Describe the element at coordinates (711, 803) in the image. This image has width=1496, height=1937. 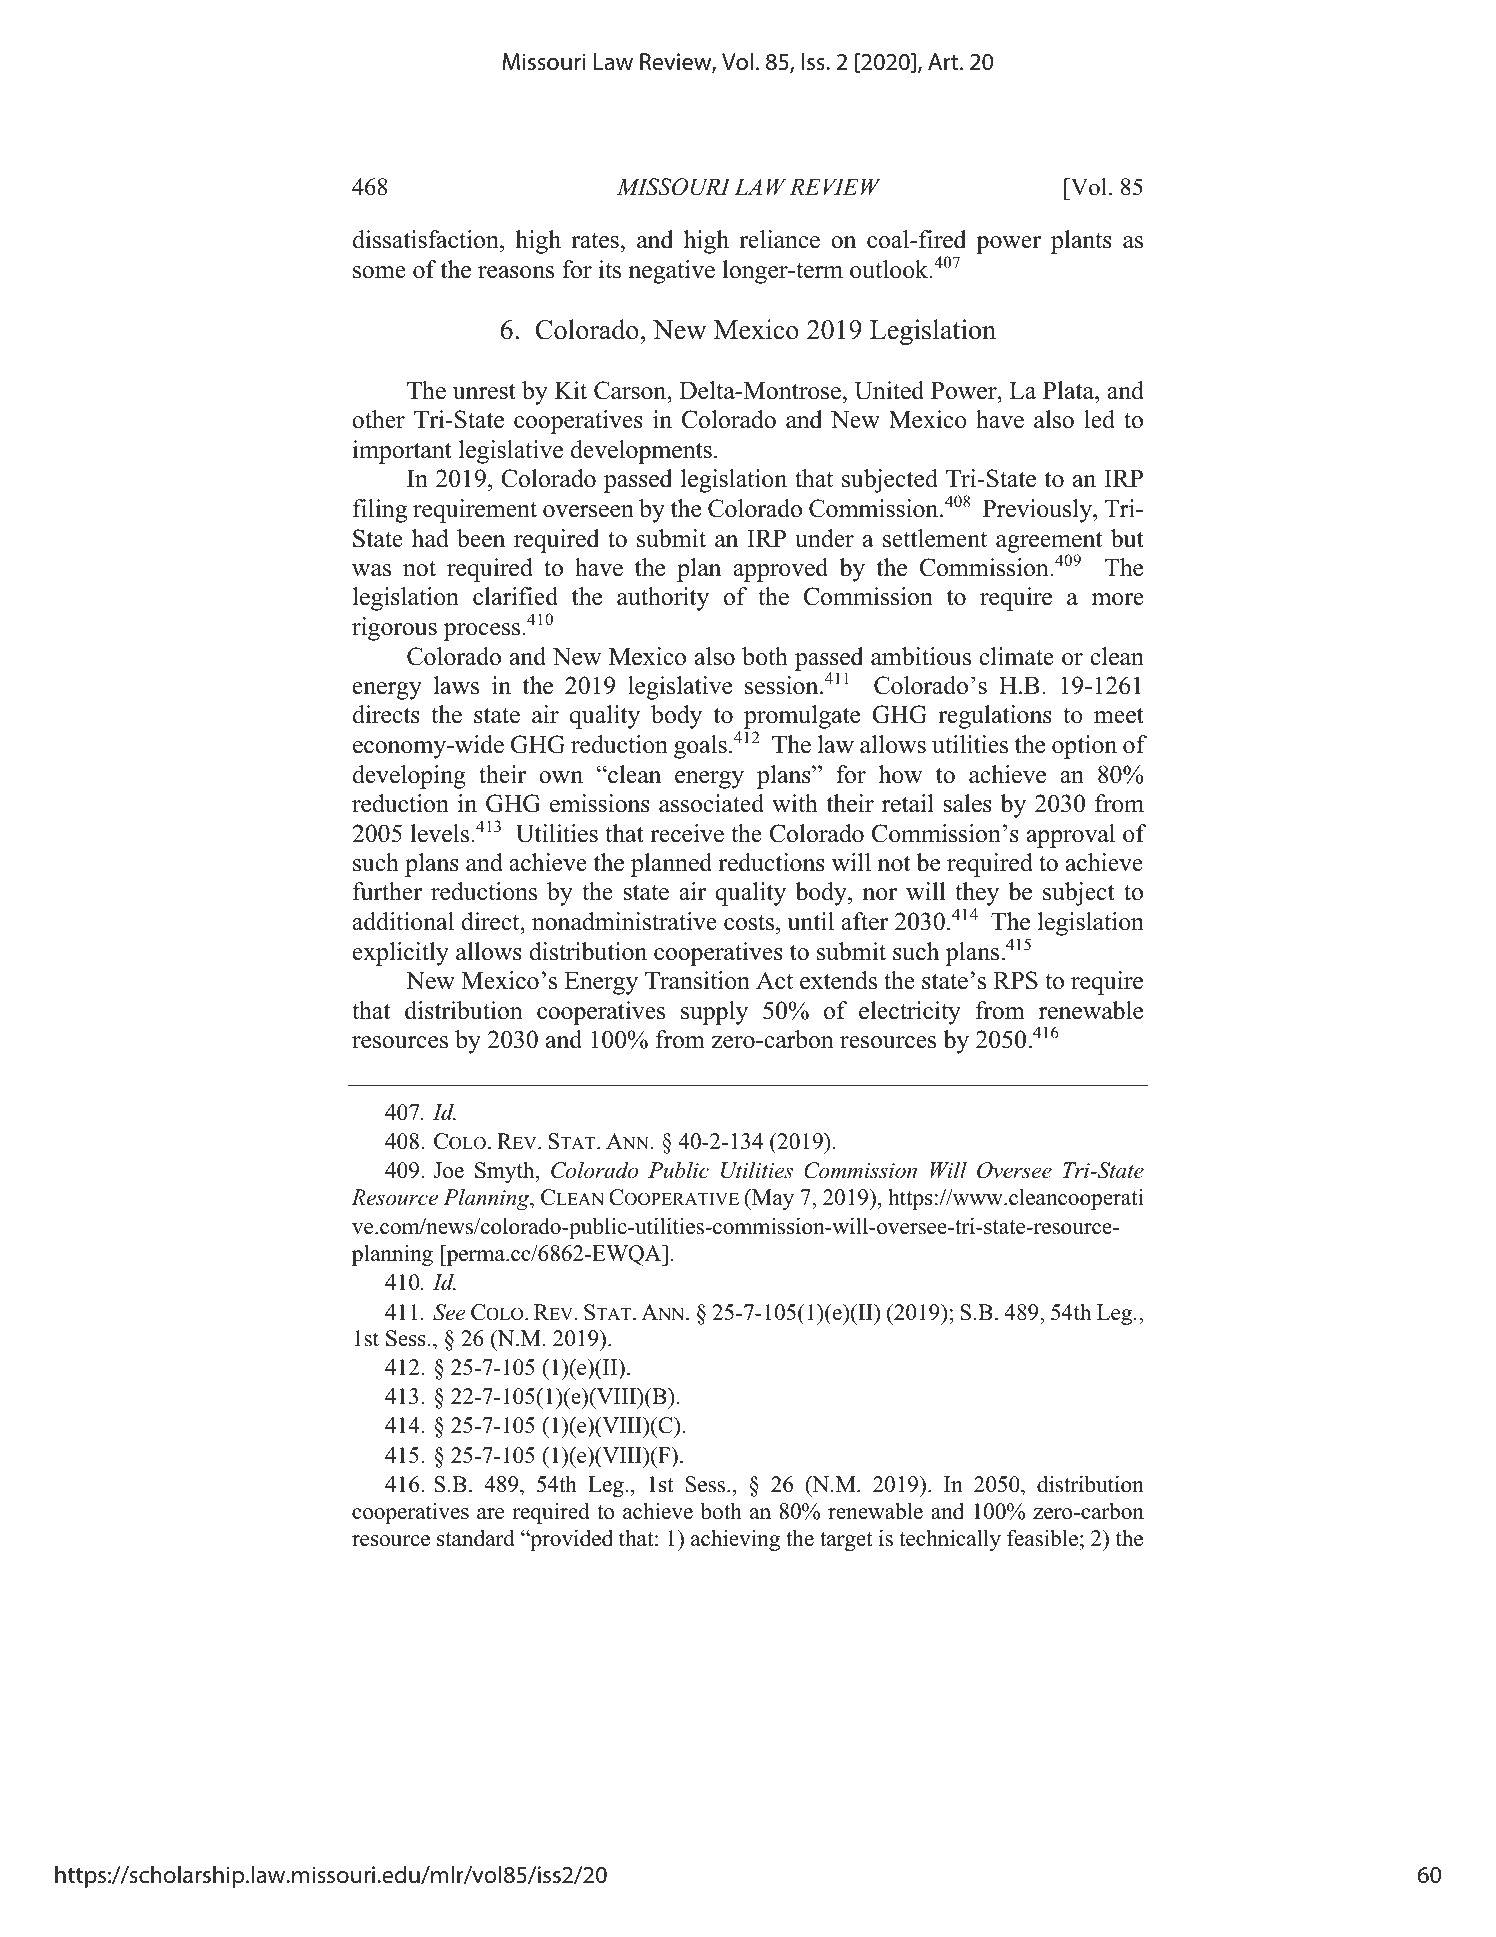
I see `associated` at that location.
